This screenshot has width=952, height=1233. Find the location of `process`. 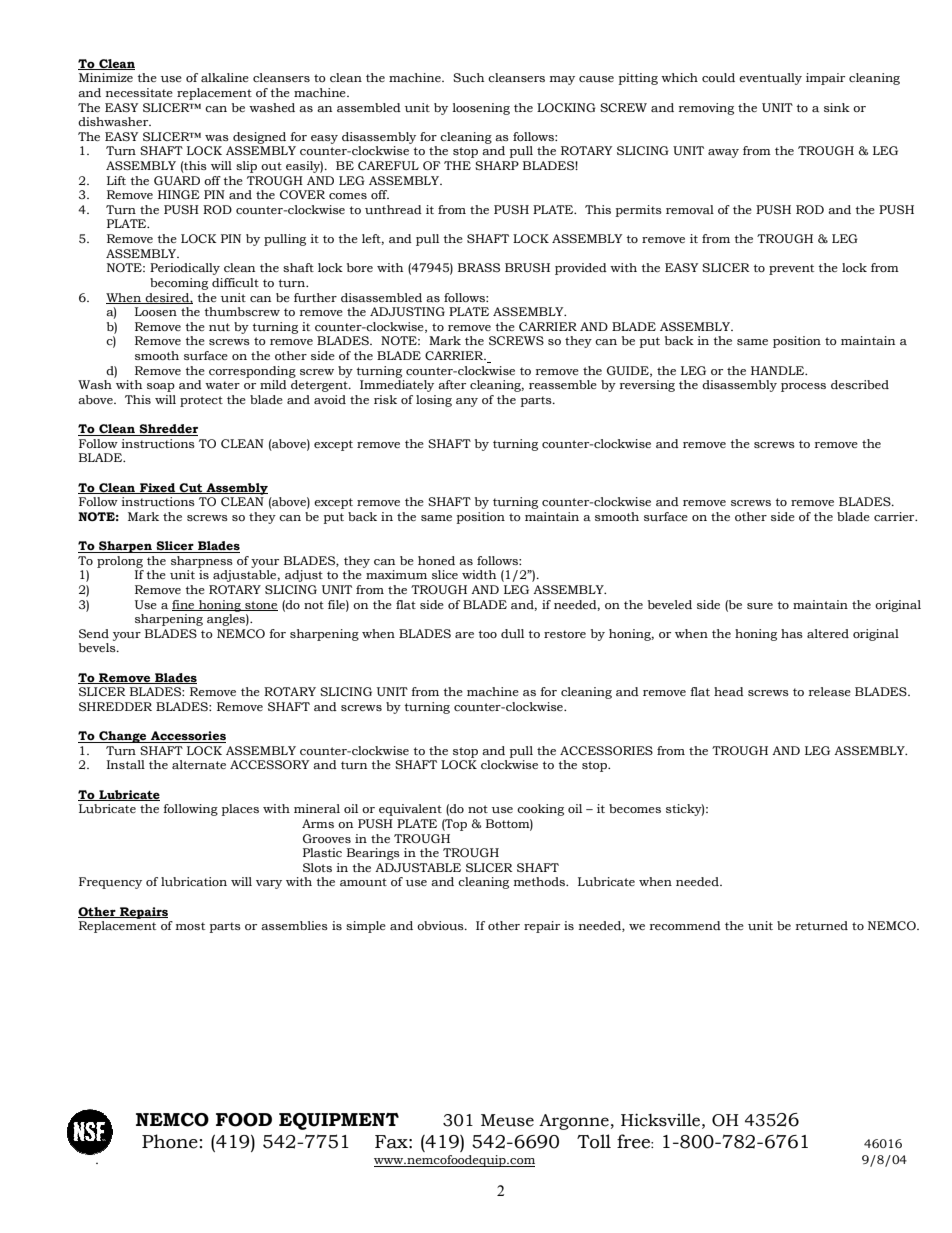

process is located at coordinates (803, 387).
